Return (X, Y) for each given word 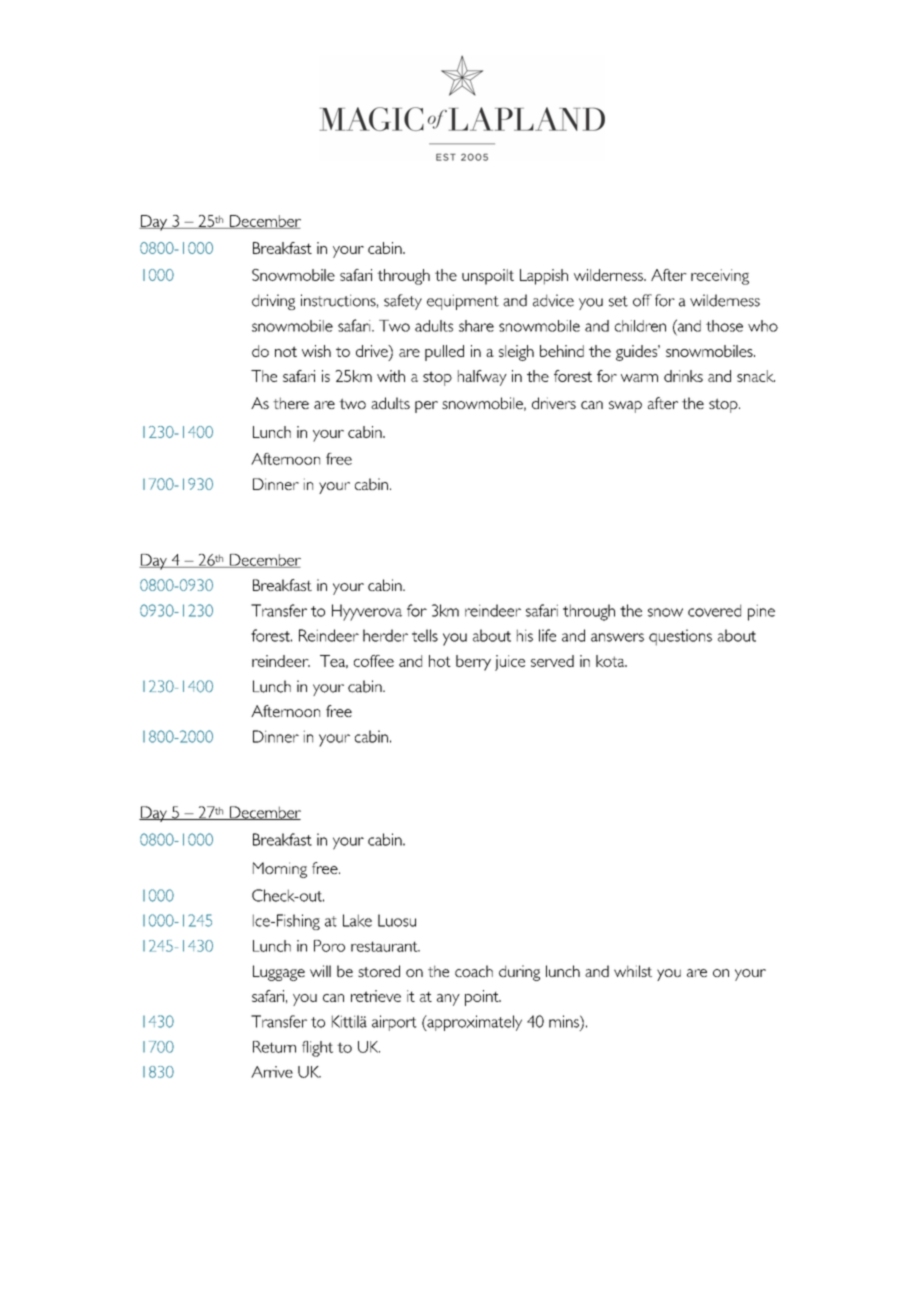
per (426, 407)
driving (273, 302)
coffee (374, 661)
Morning (280, 870)
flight (317, 1049)
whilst (633, 971)
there (291, 403)
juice (510, 663)
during (519, 973)
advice (553, 300)
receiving (720, 277)
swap (625, 407)
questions (680, 637)
